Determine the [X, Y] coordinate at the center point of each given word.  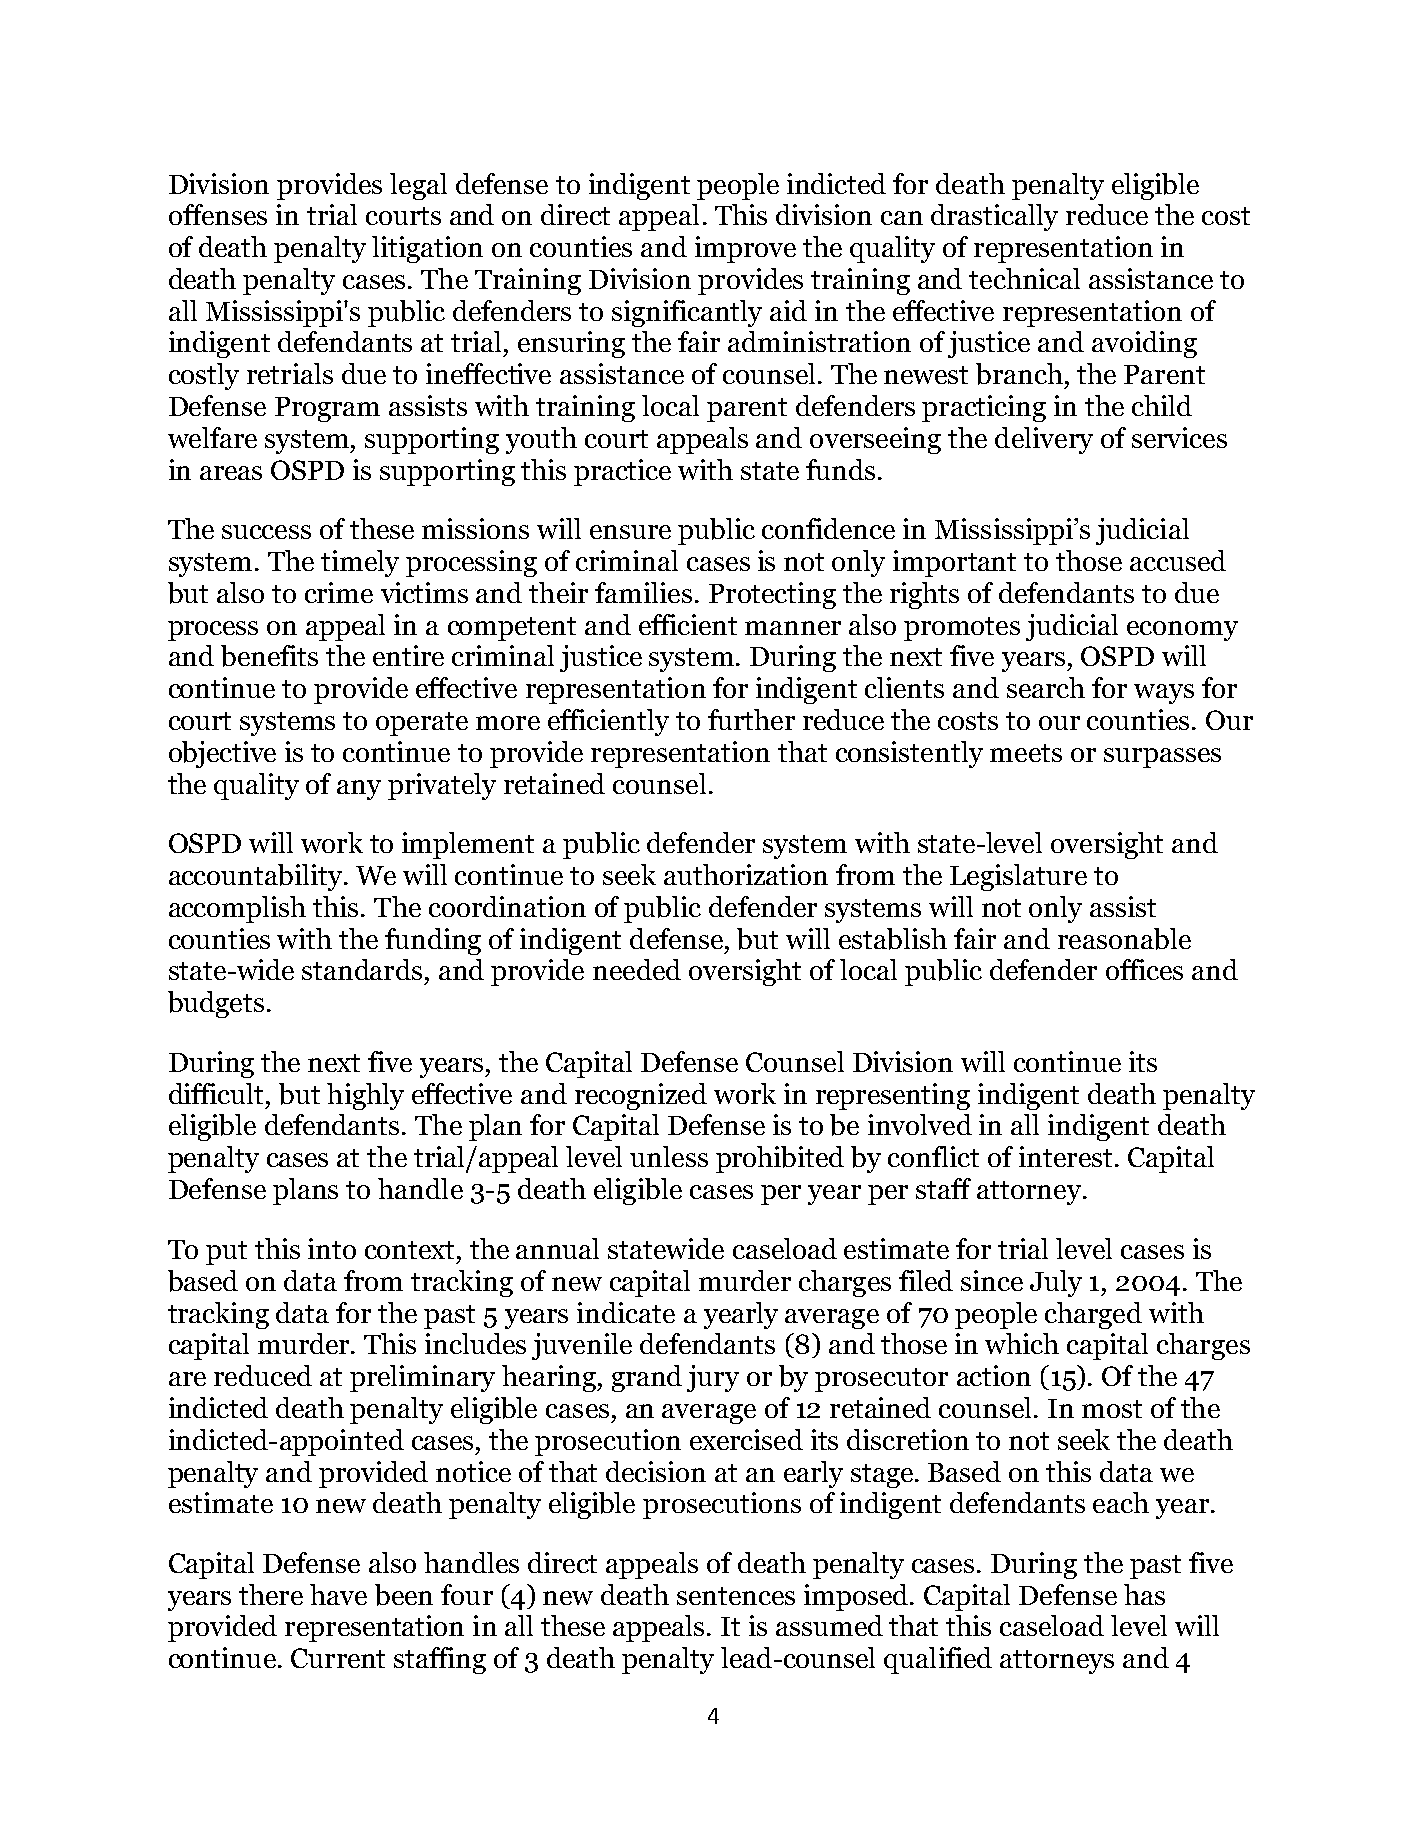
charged [1093, 1315]
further [751, 719]
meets [1026, 753]
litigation [427, 249]
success [266, 532]
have [338, 1594]
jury [713, 1378]
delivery [1044, 440]
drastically [994, 217]
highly [365, 1096]
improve [745, 249]
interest [1065, 1156]
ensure [630, 532]
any [359, 790]
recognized [641, 1096]
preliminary [422, 1378]
